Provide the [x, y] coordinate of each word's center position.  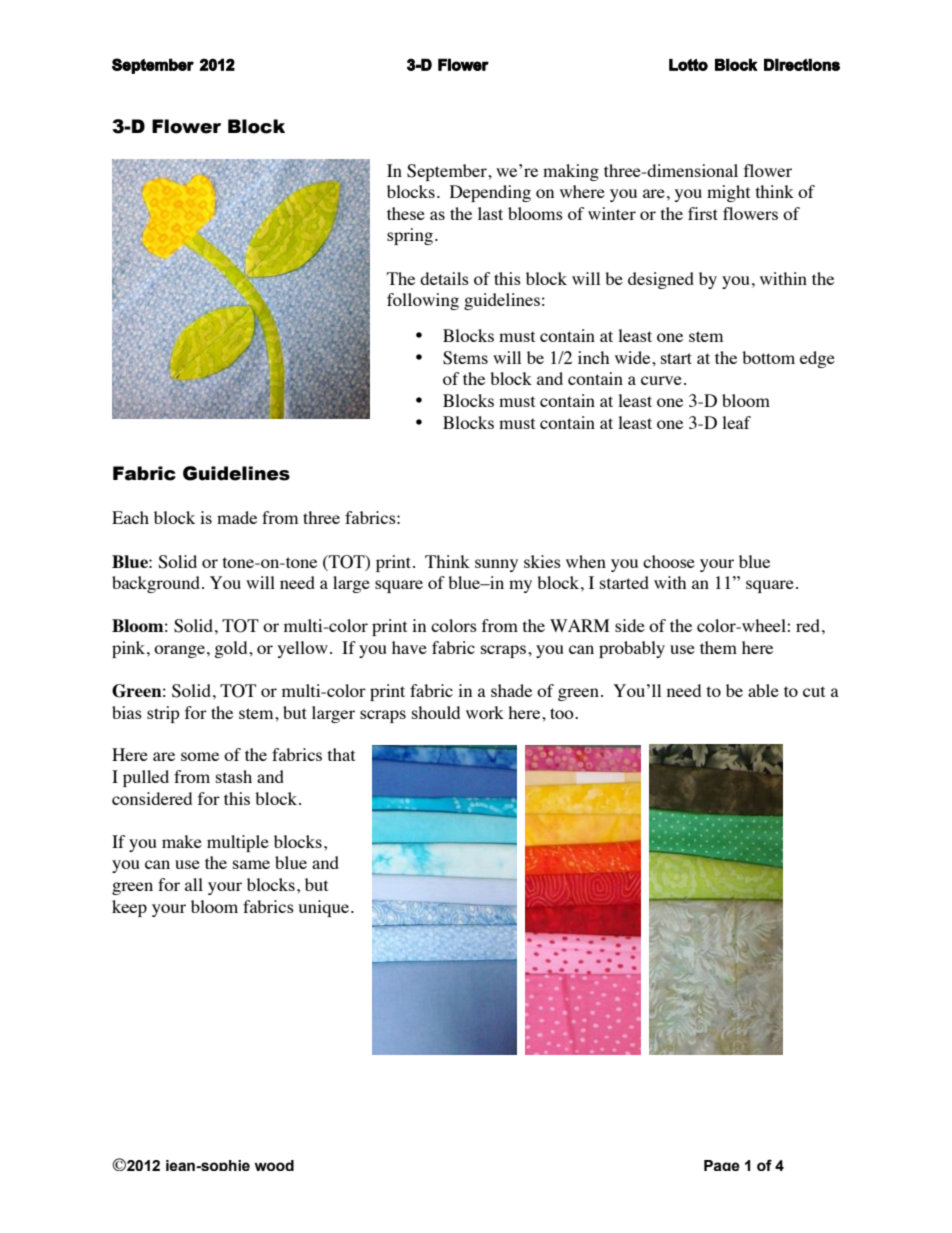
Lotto [688, 65]
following [423, 301]
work [485, 712]
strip [163, 714]
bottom [768, 357]
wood [274, 1165]
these [406, 213]
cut [814, 691]
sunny [496, 565]
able [763, 690]
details [444, 278]
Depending [490, 193]
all [194, 884]
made [237, 517]
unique [323, 908]
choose [669, 561]
